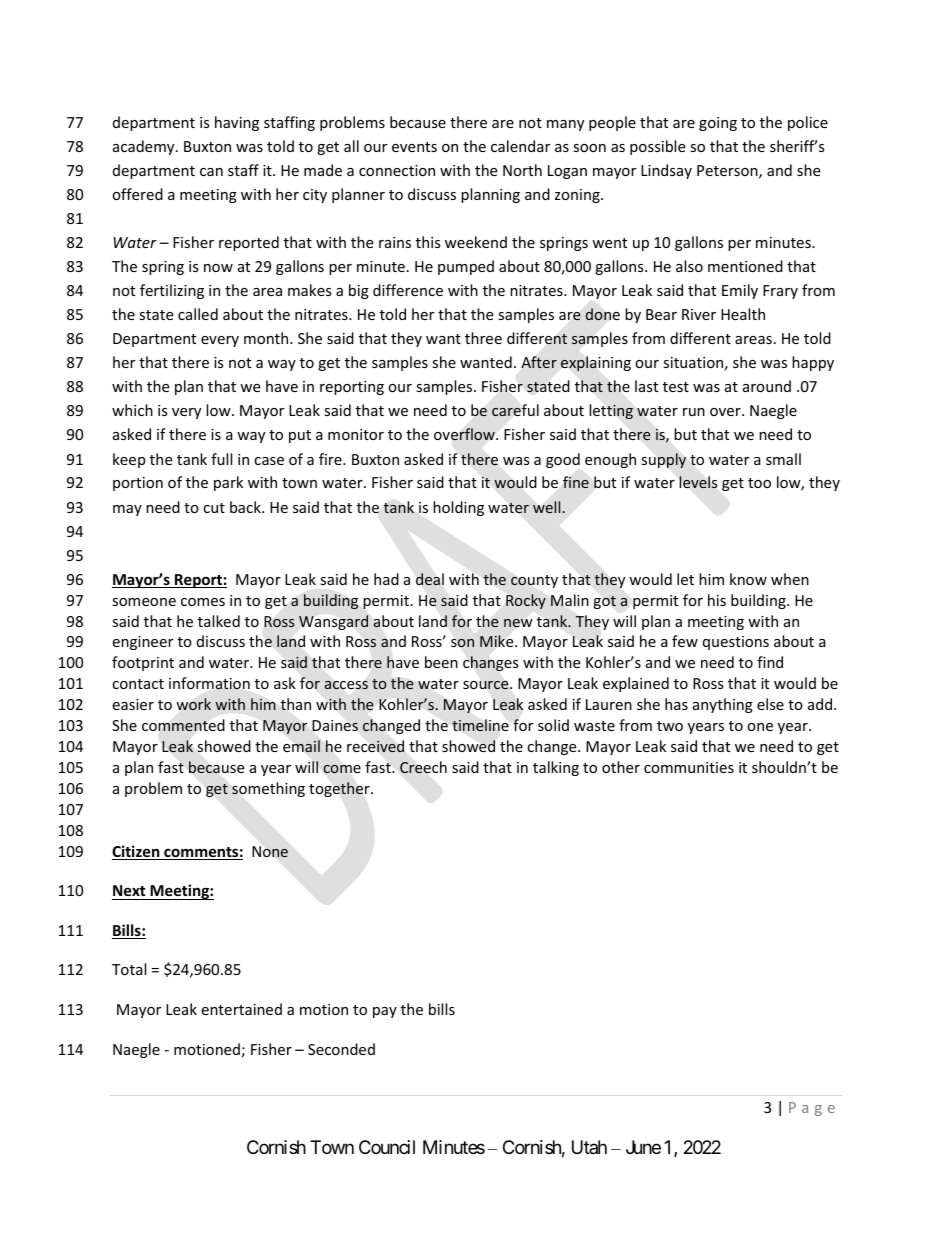 The image size is (952, 1233). What do you see at coordinates (718, 124) in the page?
I see `going` at bounding box center [718, 124].
